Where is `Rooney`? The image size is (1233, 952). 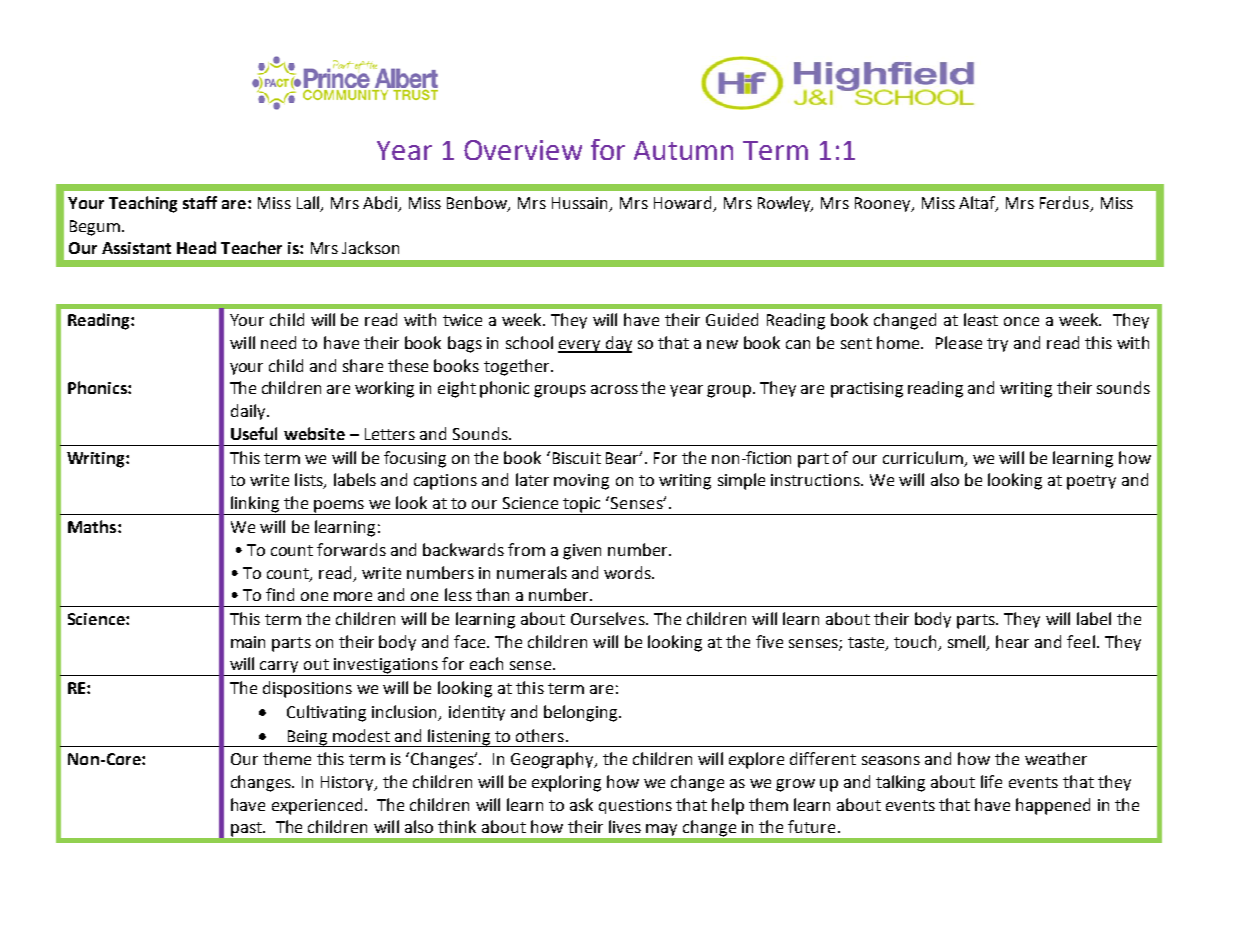
Rooney is located at coordinates (884, 204).
